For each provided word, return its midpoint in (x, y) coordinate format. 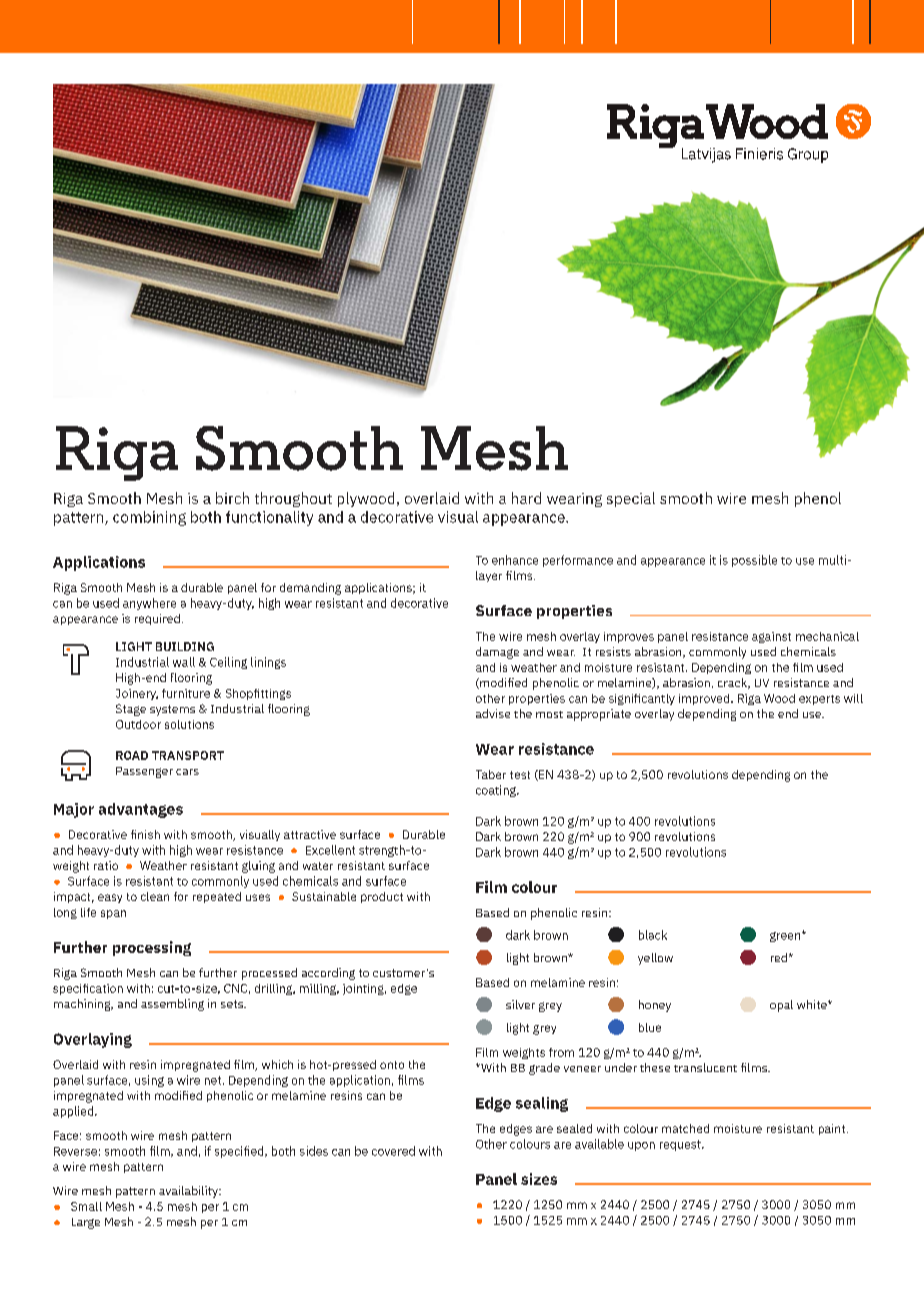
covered (393, 1151)
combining (149, 518)
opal (781, 1006)
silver (520, 1004)
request (681, 1145)
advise (493, 713)
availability (190, 1192)
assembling (172, 1005)
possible (754, 561)
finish (145, 834)
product (382, 897)
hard (526, 498)
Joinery (137, 694)
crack (733, 683)
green (786, 937)
